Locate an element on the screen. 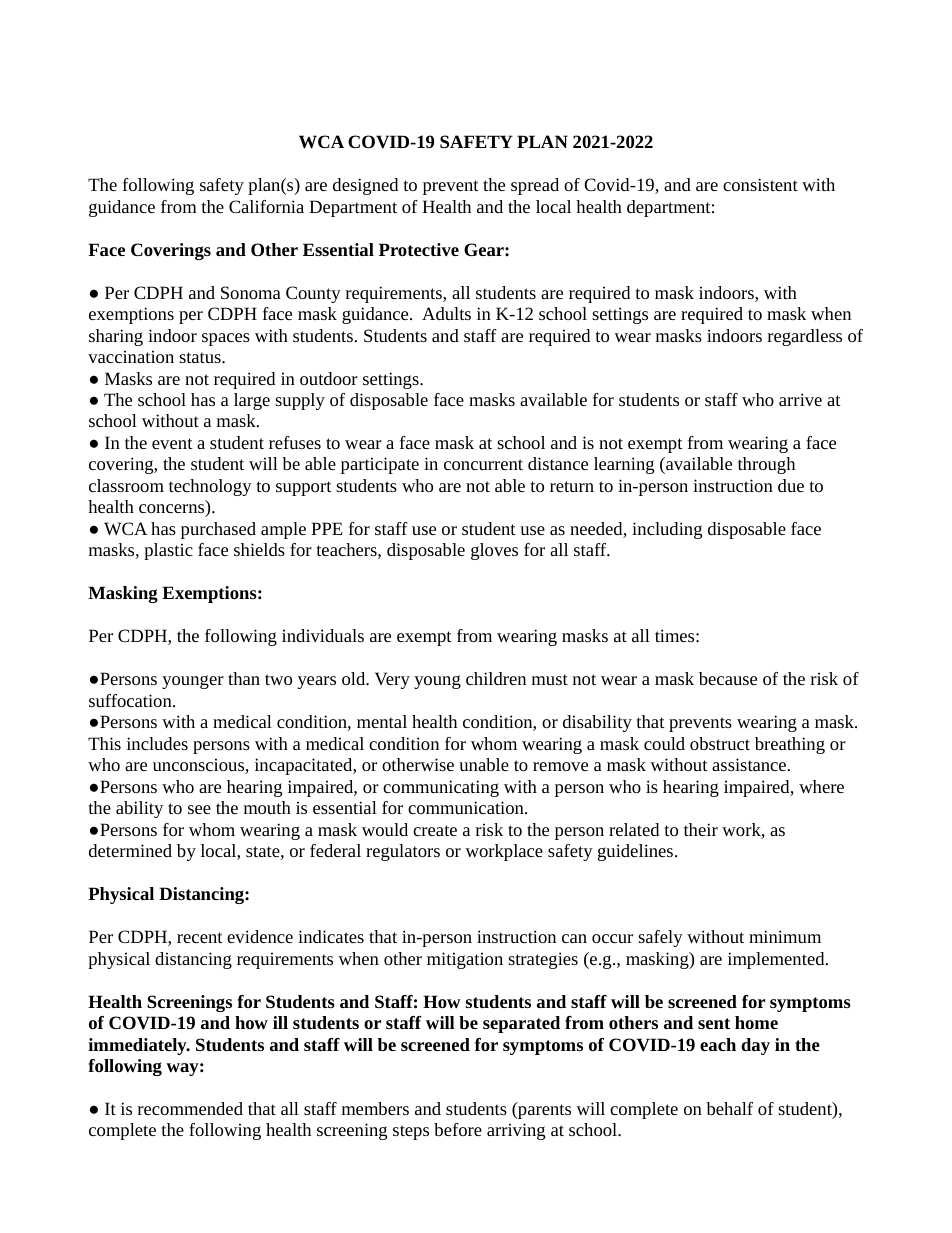 The width and height of the screenshot is (952, 1233). consistent is located at coordinates (760, 184).
